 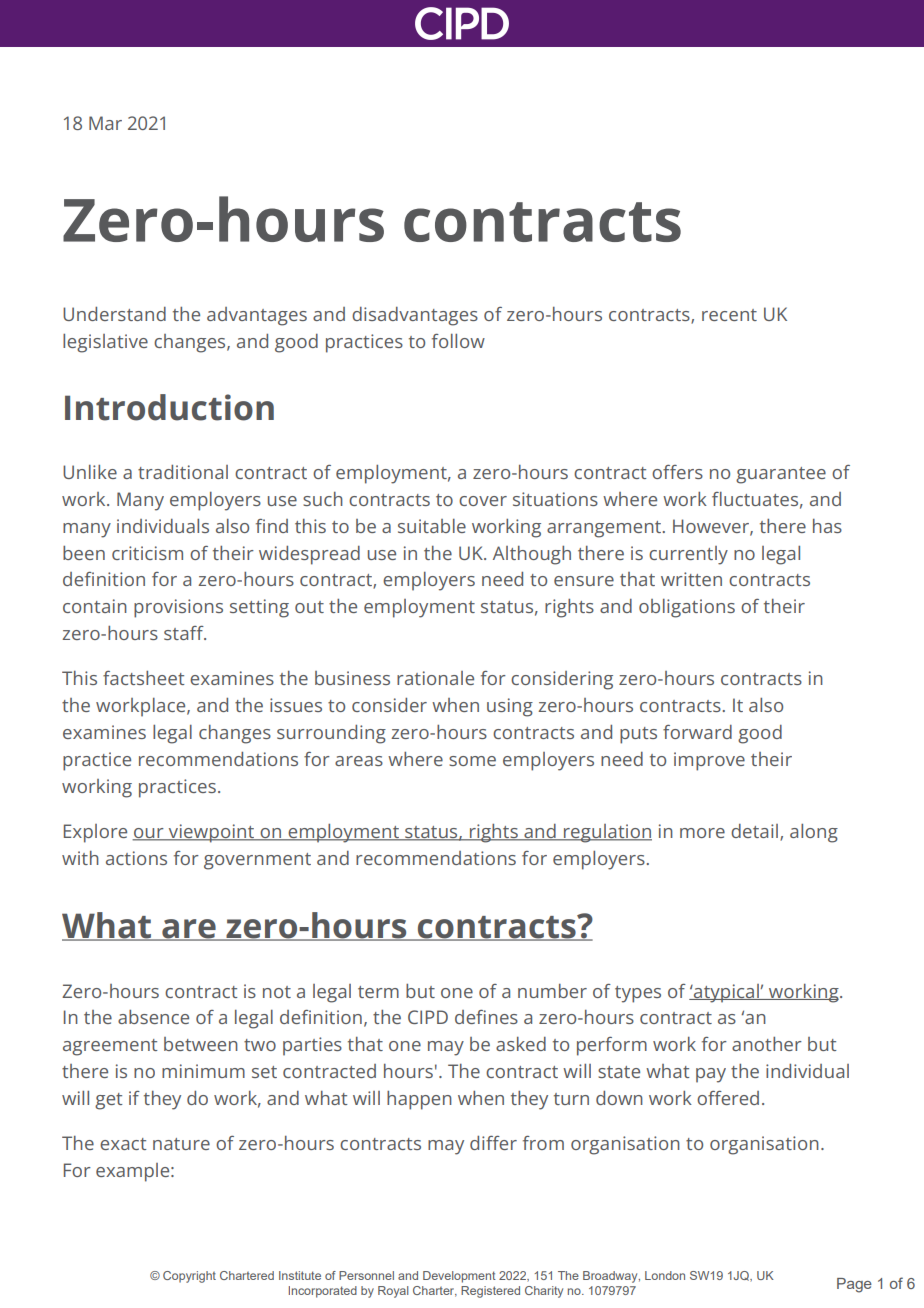 I want to click on forward, so click(x=697, y=732).
